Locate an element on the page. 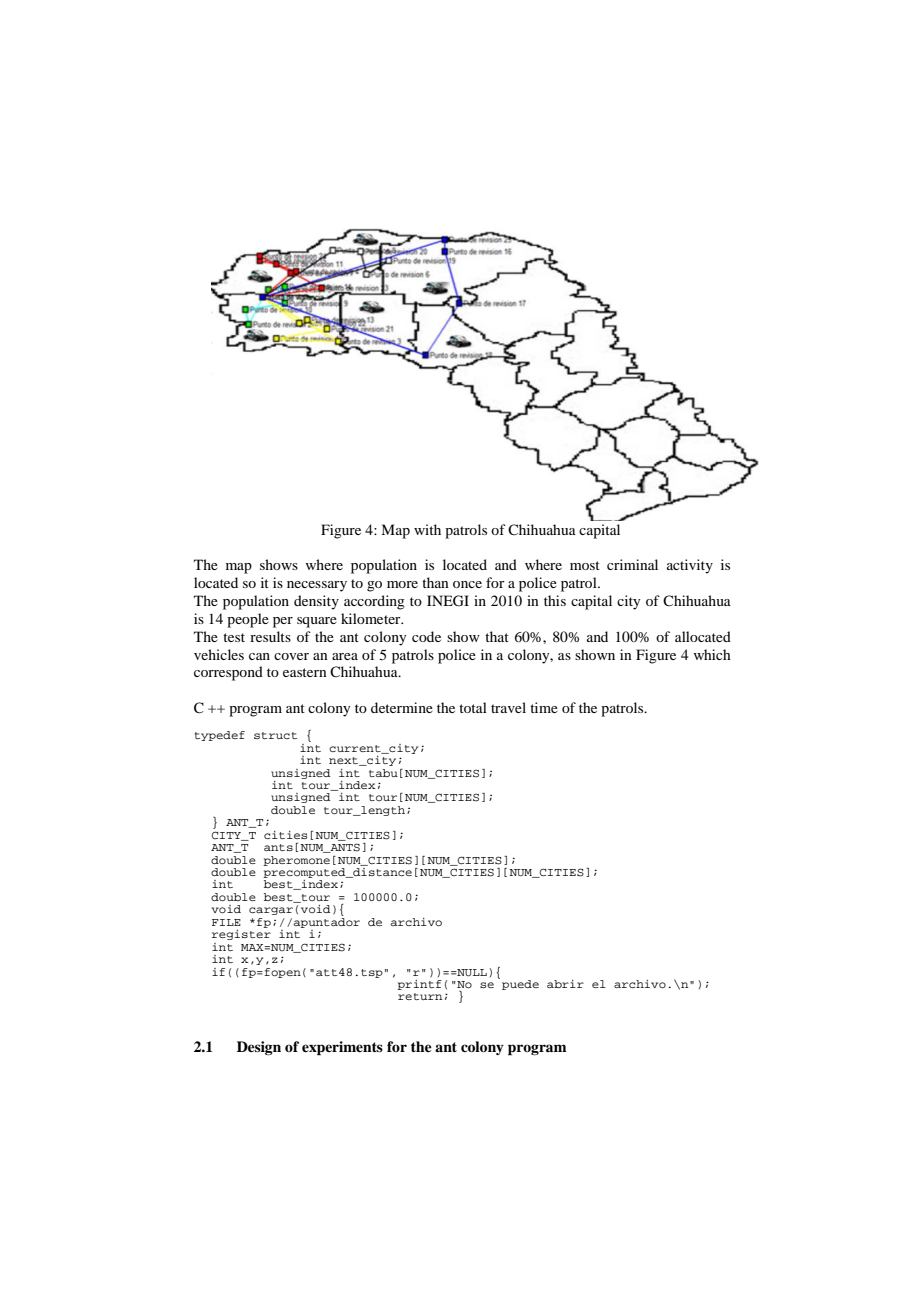 The image size is (924, 1308). criminal is located at coordinates (632, 564).
